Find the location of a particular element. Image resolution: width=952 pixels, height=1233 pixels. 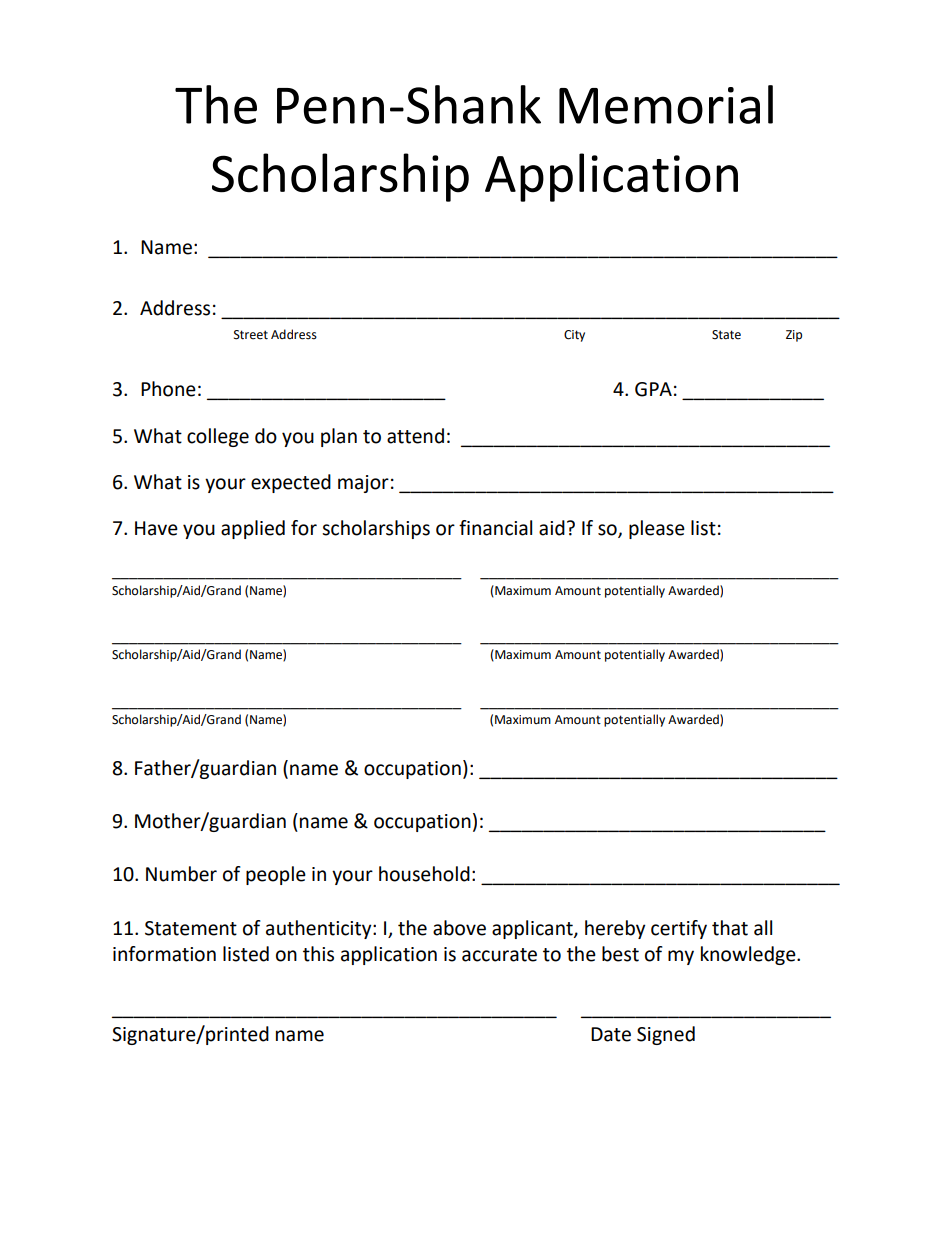

Phone is located at coordinates (168, 389).
